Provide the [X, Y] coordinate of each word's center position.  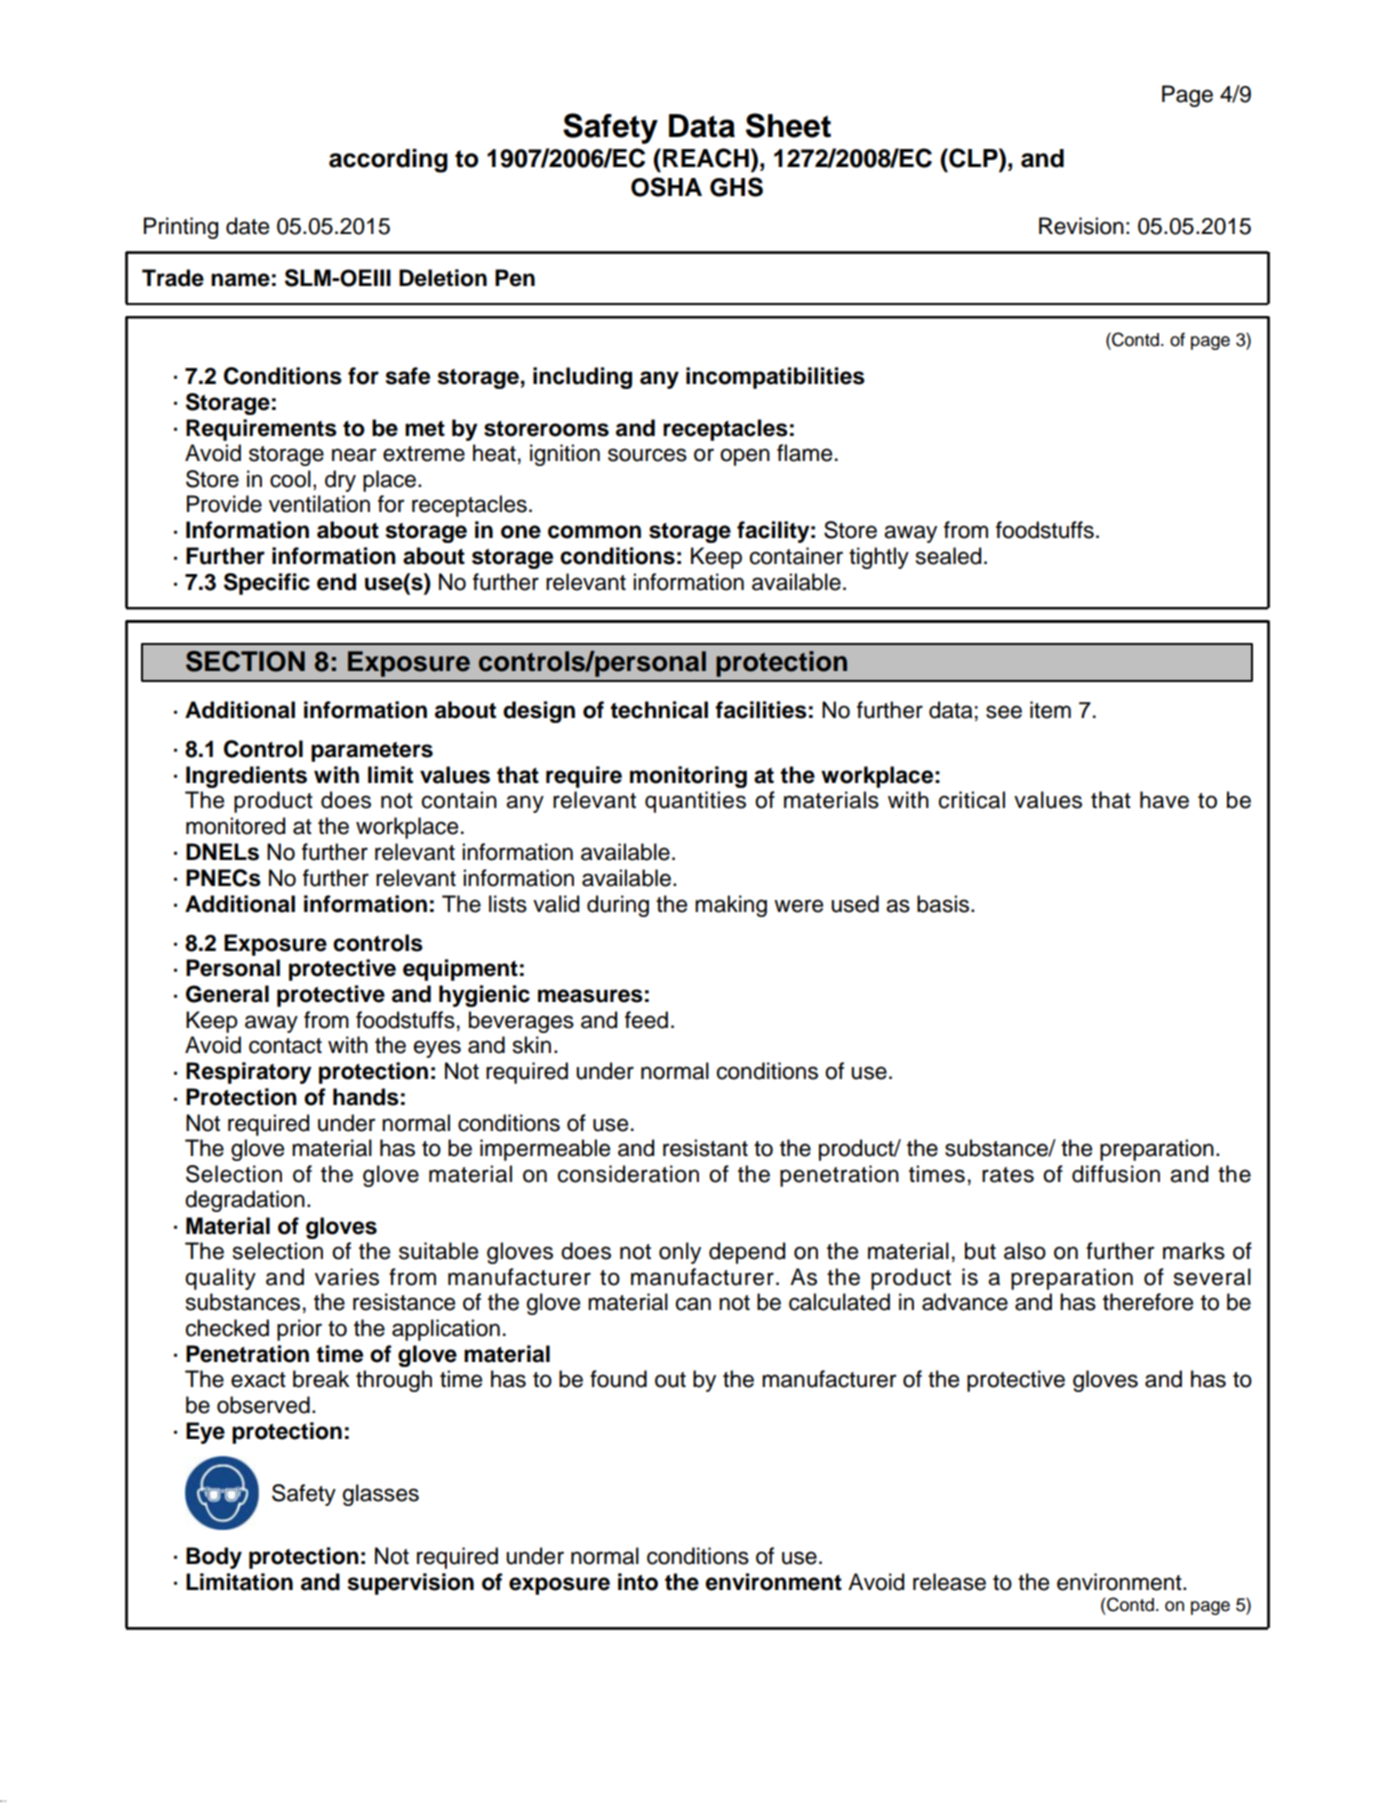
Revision [1081, 226]
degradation [245, 1201]
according [388, 161]
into [638, 1582]
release [949, 1582]
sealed [948, 556]
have [1164, 800]
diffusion [1116, 1174]
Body [214, 1558]
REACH [706, 158]
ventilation [319, 504]
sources [647, 455]
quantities [695, 802]
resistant [705, 1148]
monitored [235, 826]
